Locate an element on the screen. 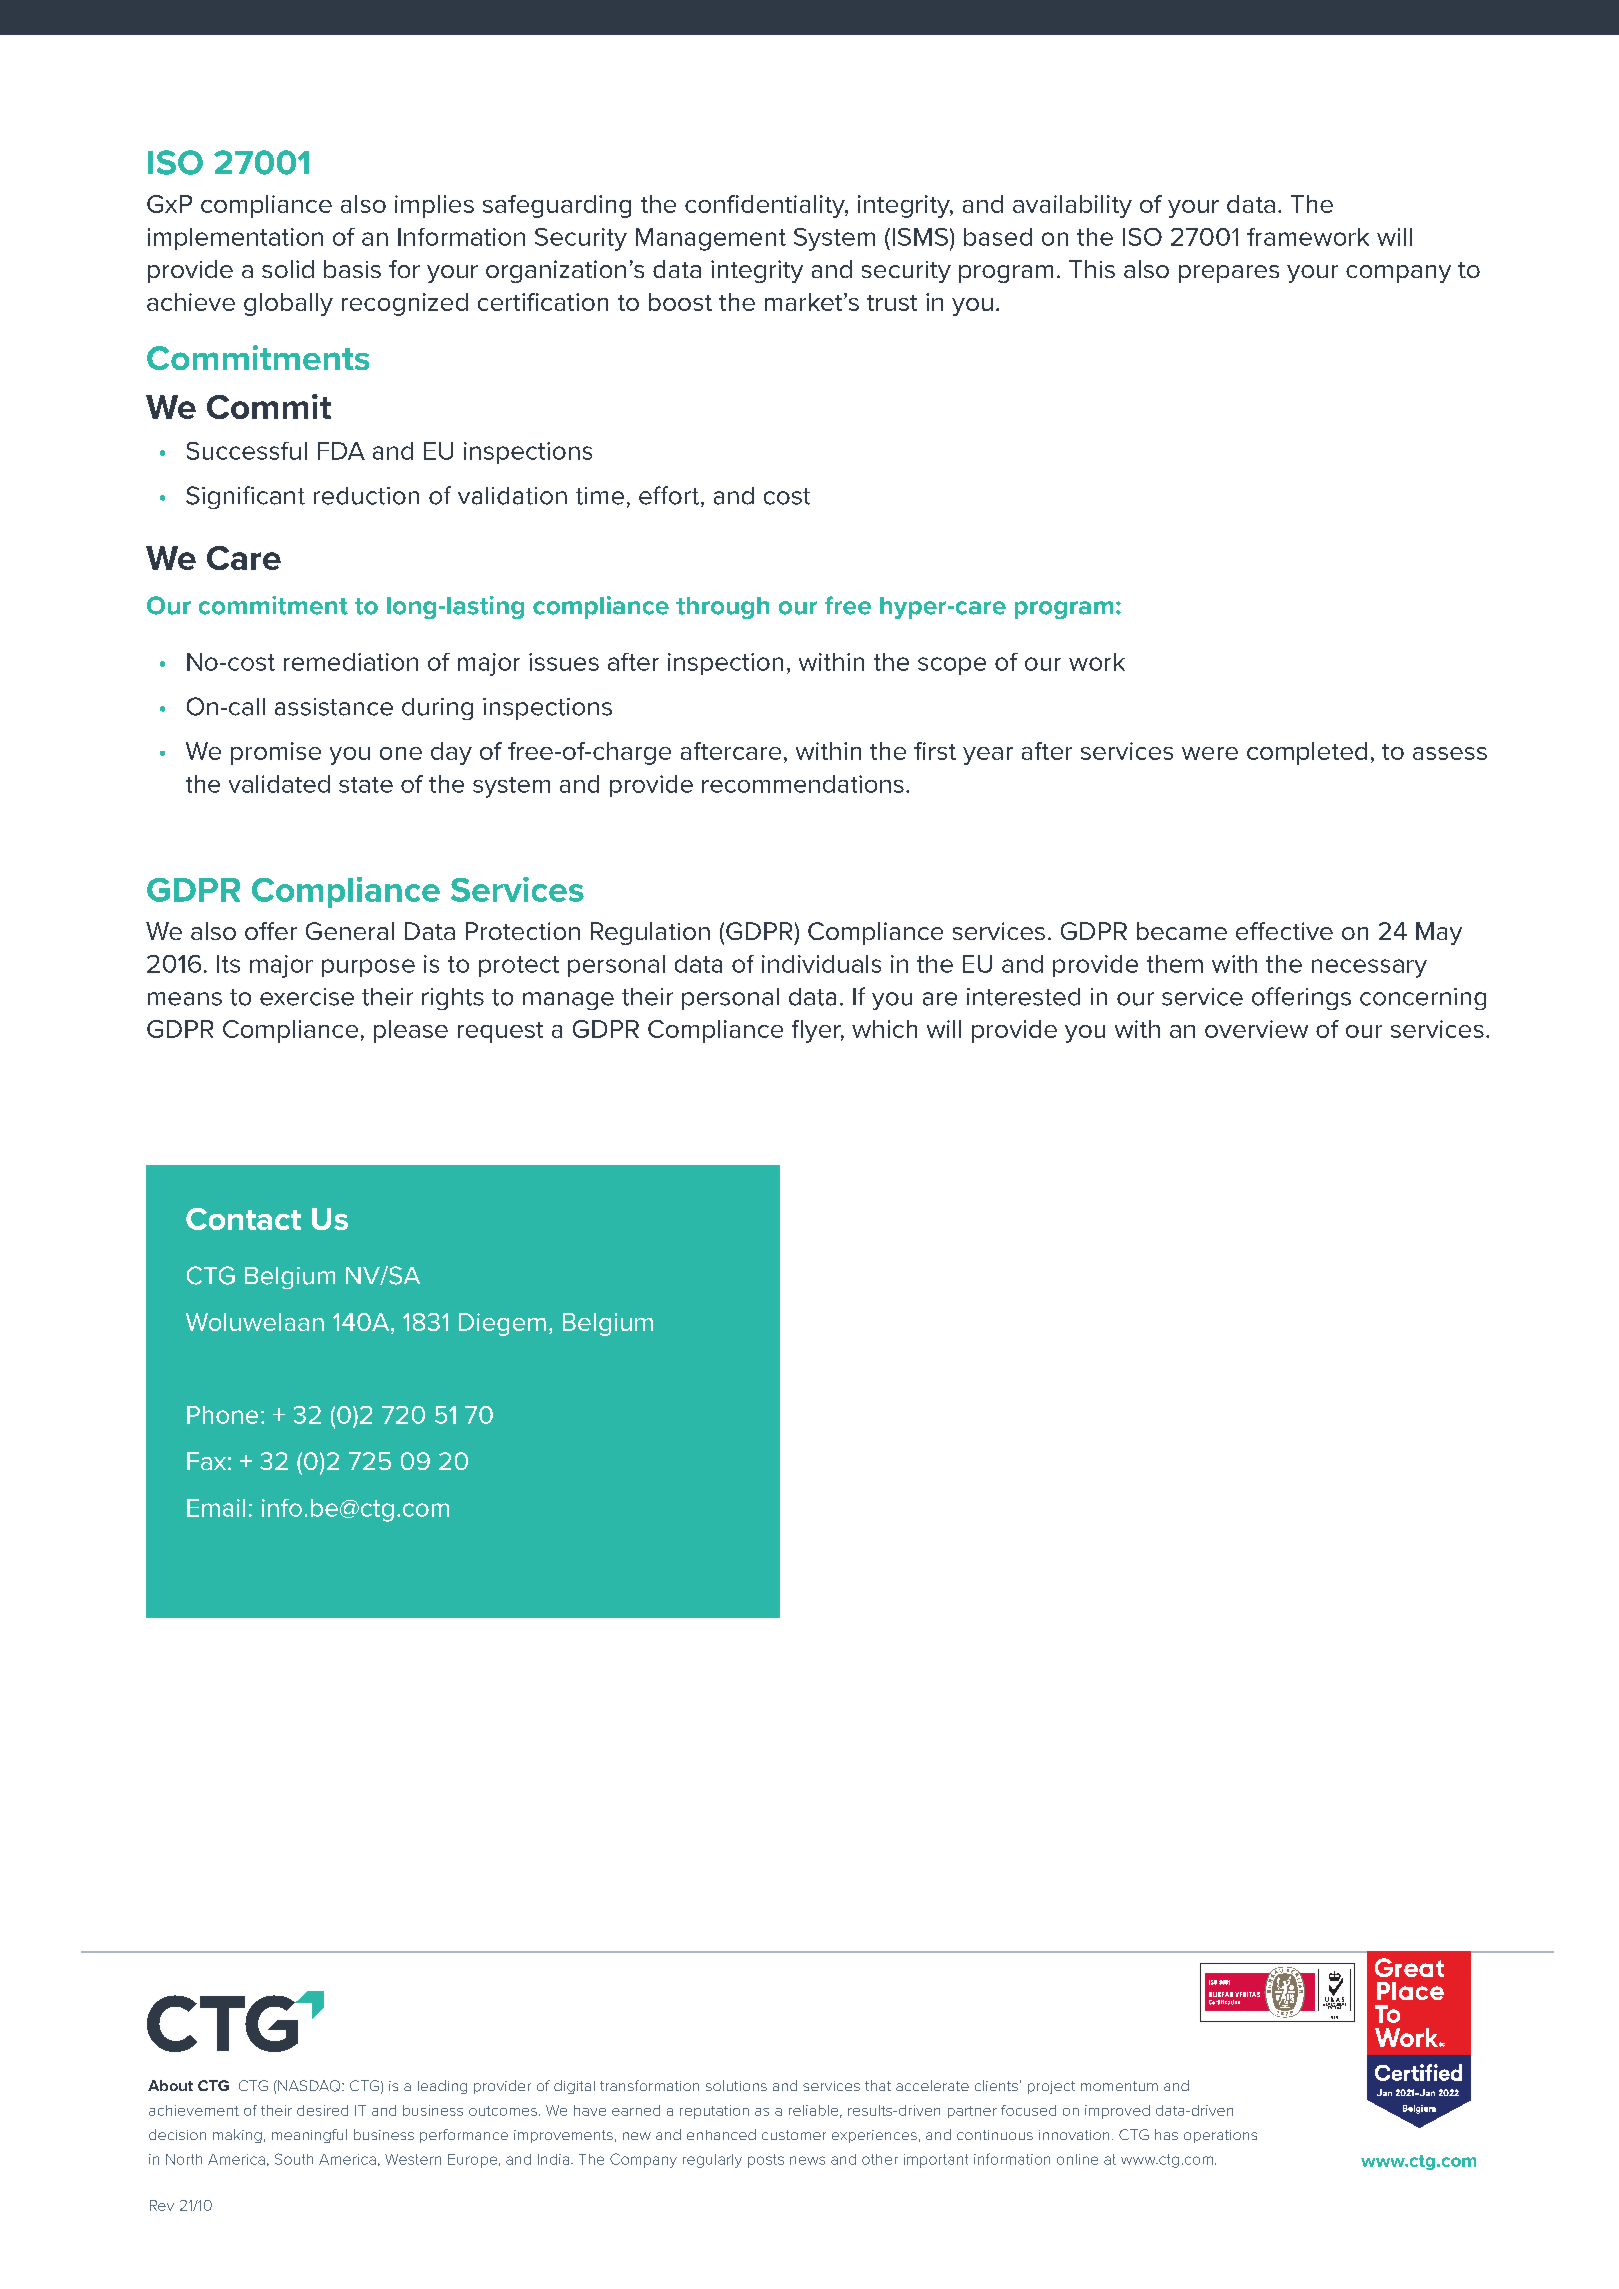 Image resolution: width=1619 pixels, height=2289 pixels. trust is located at coordinates (892, 303).
